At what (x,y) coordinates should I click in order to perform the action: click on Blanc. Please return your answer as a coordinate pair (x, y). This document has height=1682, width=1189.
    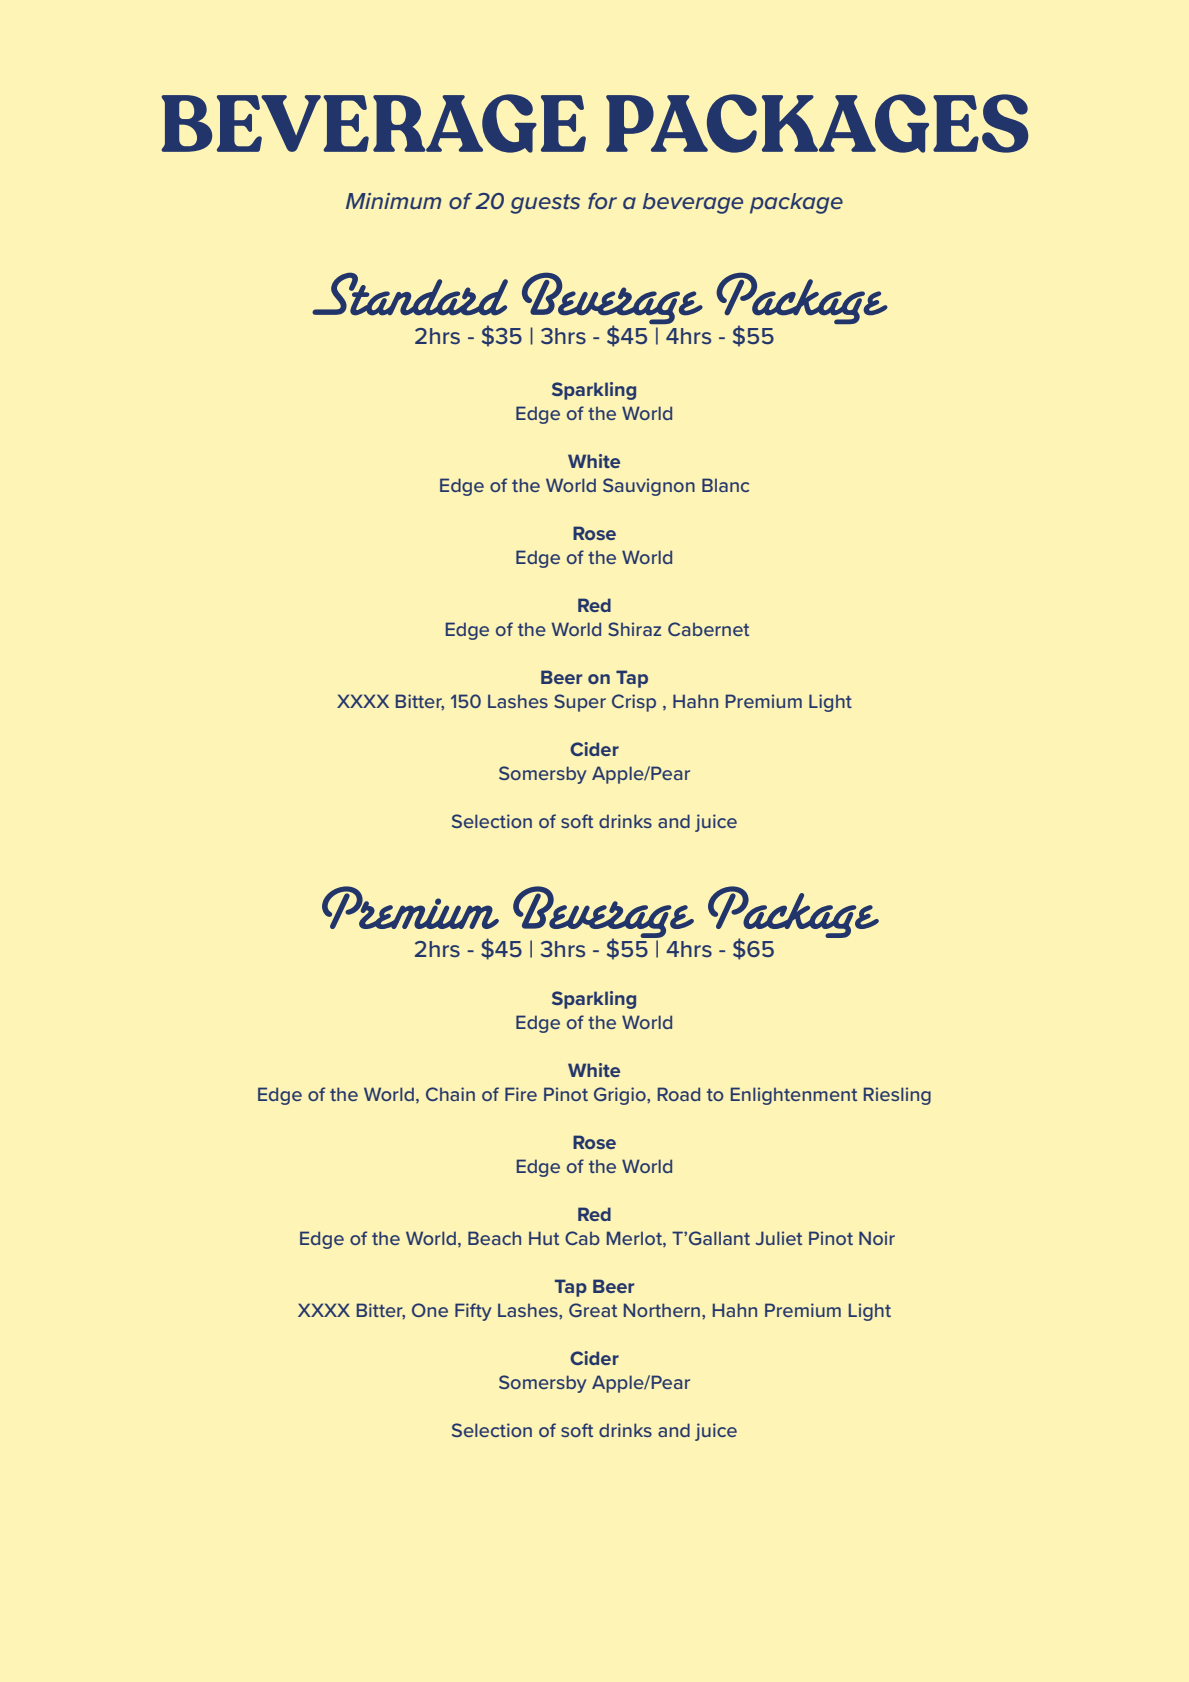
    Looking at the image, I should click on (725, 485).
